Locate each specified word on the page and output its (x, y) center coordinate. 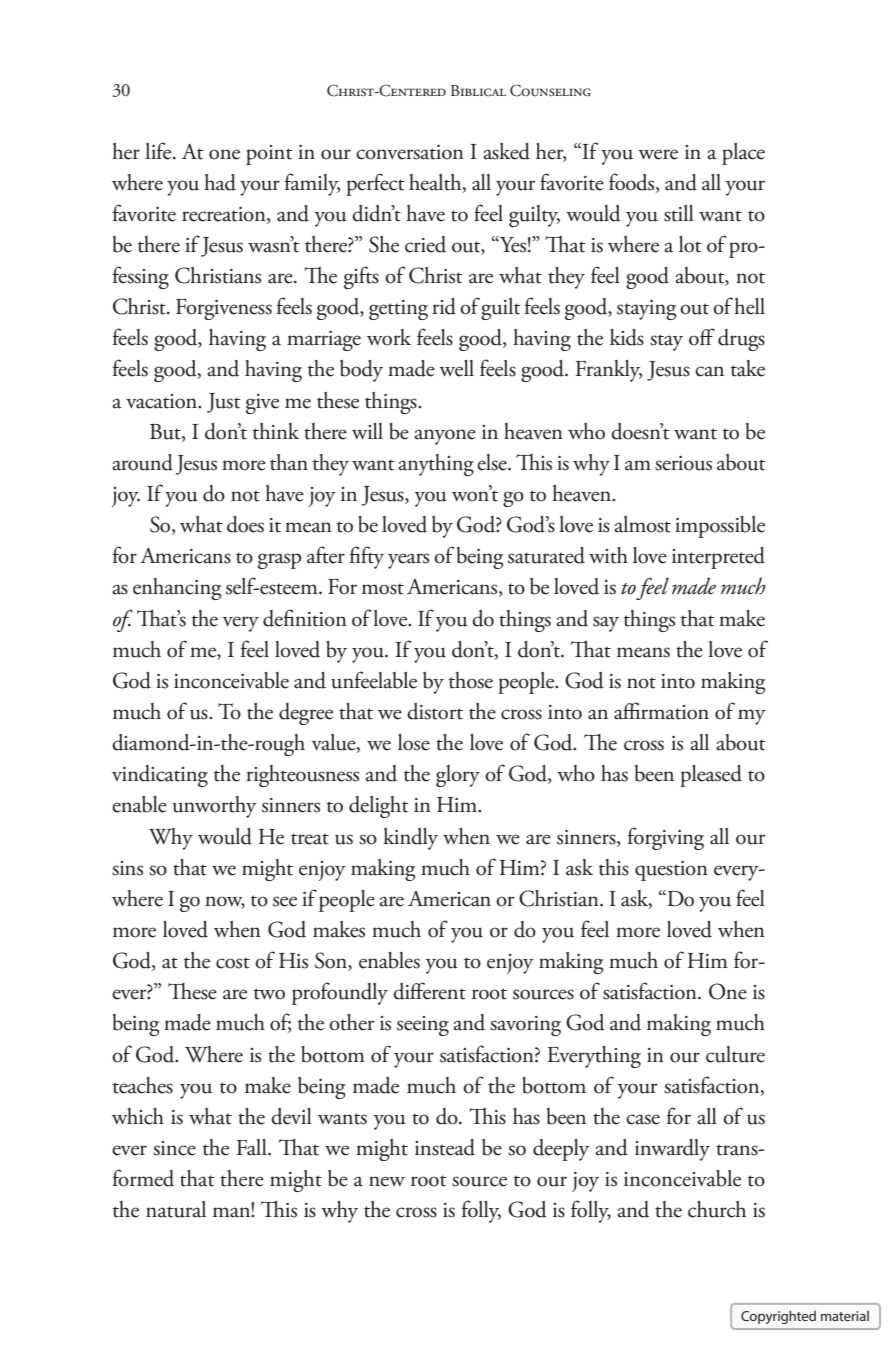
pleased (711, 776)
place (743, 154)
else (493, 462)
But (166, 433)
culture (735, 1054)
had (220, 182)
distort (435, 711)
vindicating (160, 776)
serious (683, 463)
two (269, 994)
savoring (525, 1026)
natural (176, 1209)
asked (506, 151)
